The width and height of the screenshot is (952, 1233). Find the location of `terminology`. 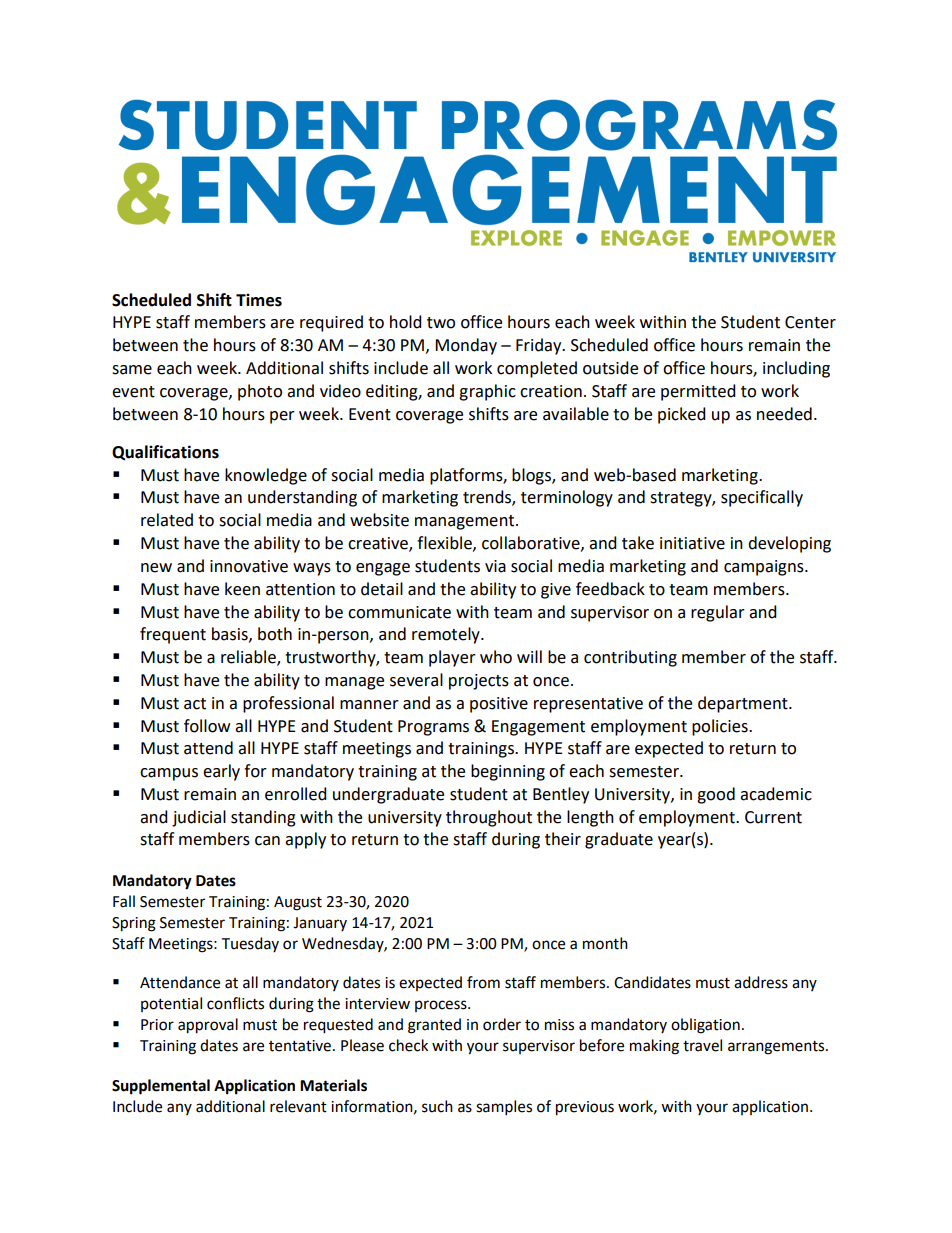

terminology is located at coordinates (567, 498).
